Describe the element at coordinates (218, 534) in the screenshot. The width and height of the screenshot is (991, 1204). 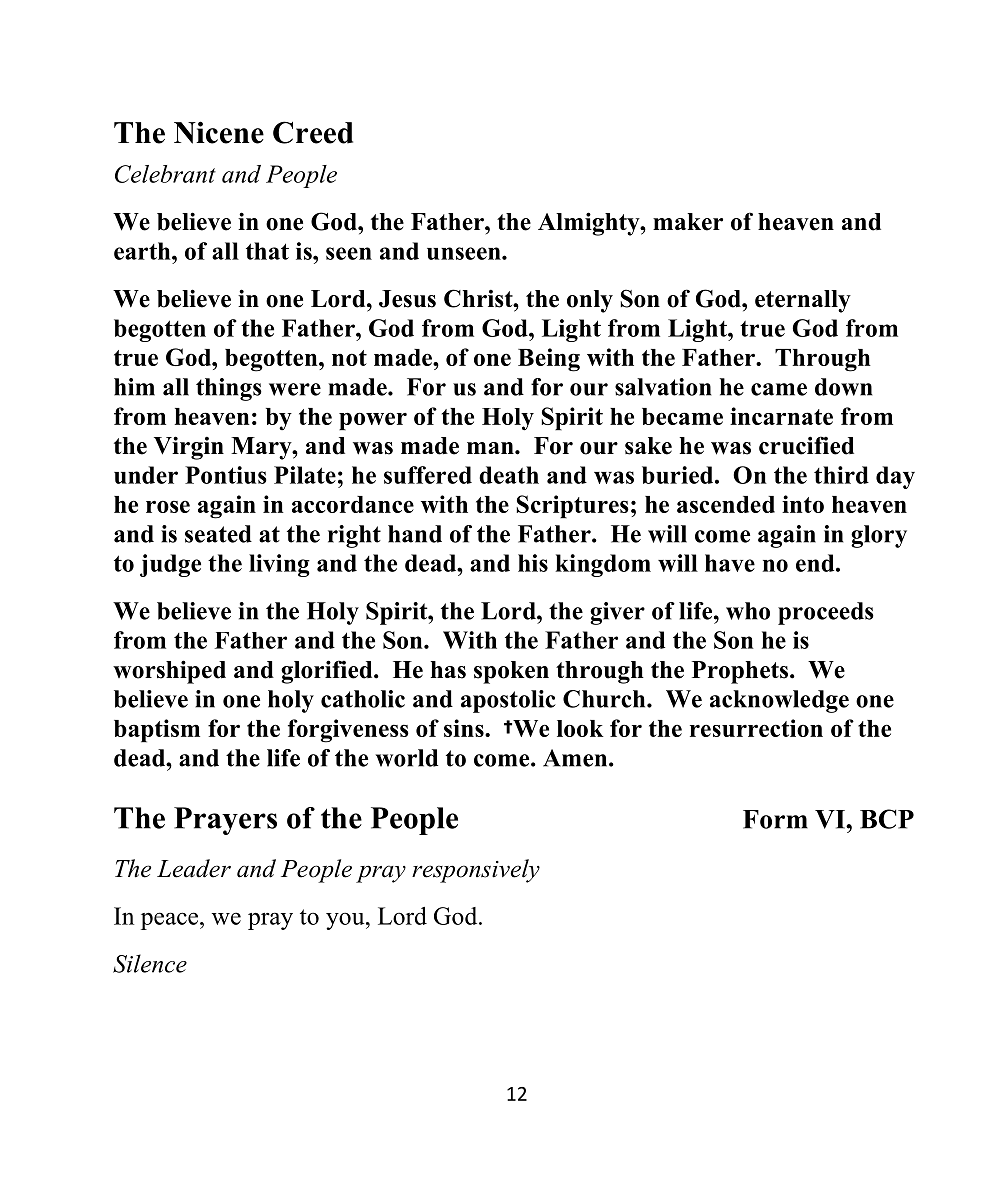
I see `seated` at that location.
